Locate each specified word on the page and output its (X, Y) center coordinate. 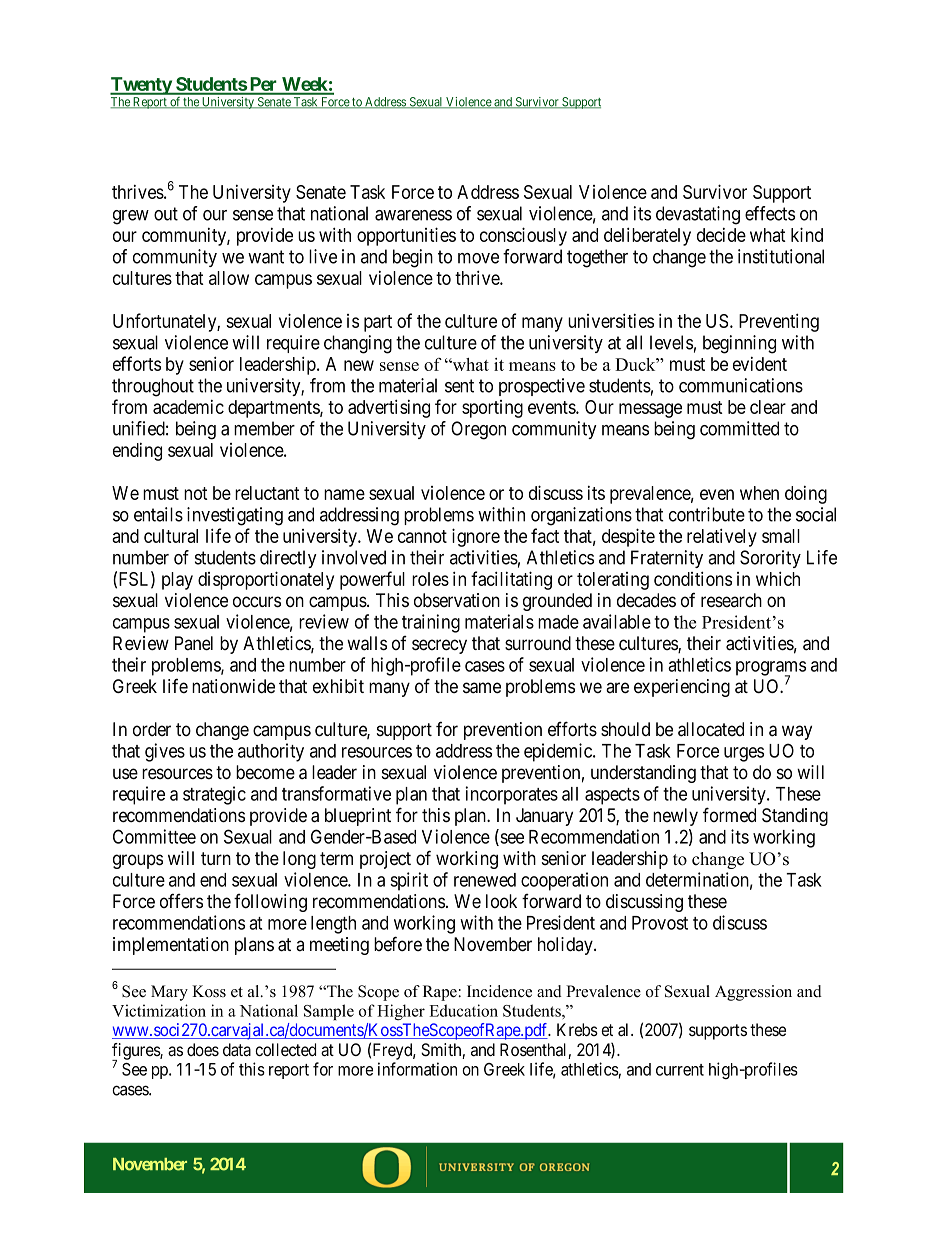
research (731, 600)
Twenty (141, 86)
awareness (413, 215)
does (203, 1049)
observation (457, 600)
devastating (698, 215)
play (177, 581)
